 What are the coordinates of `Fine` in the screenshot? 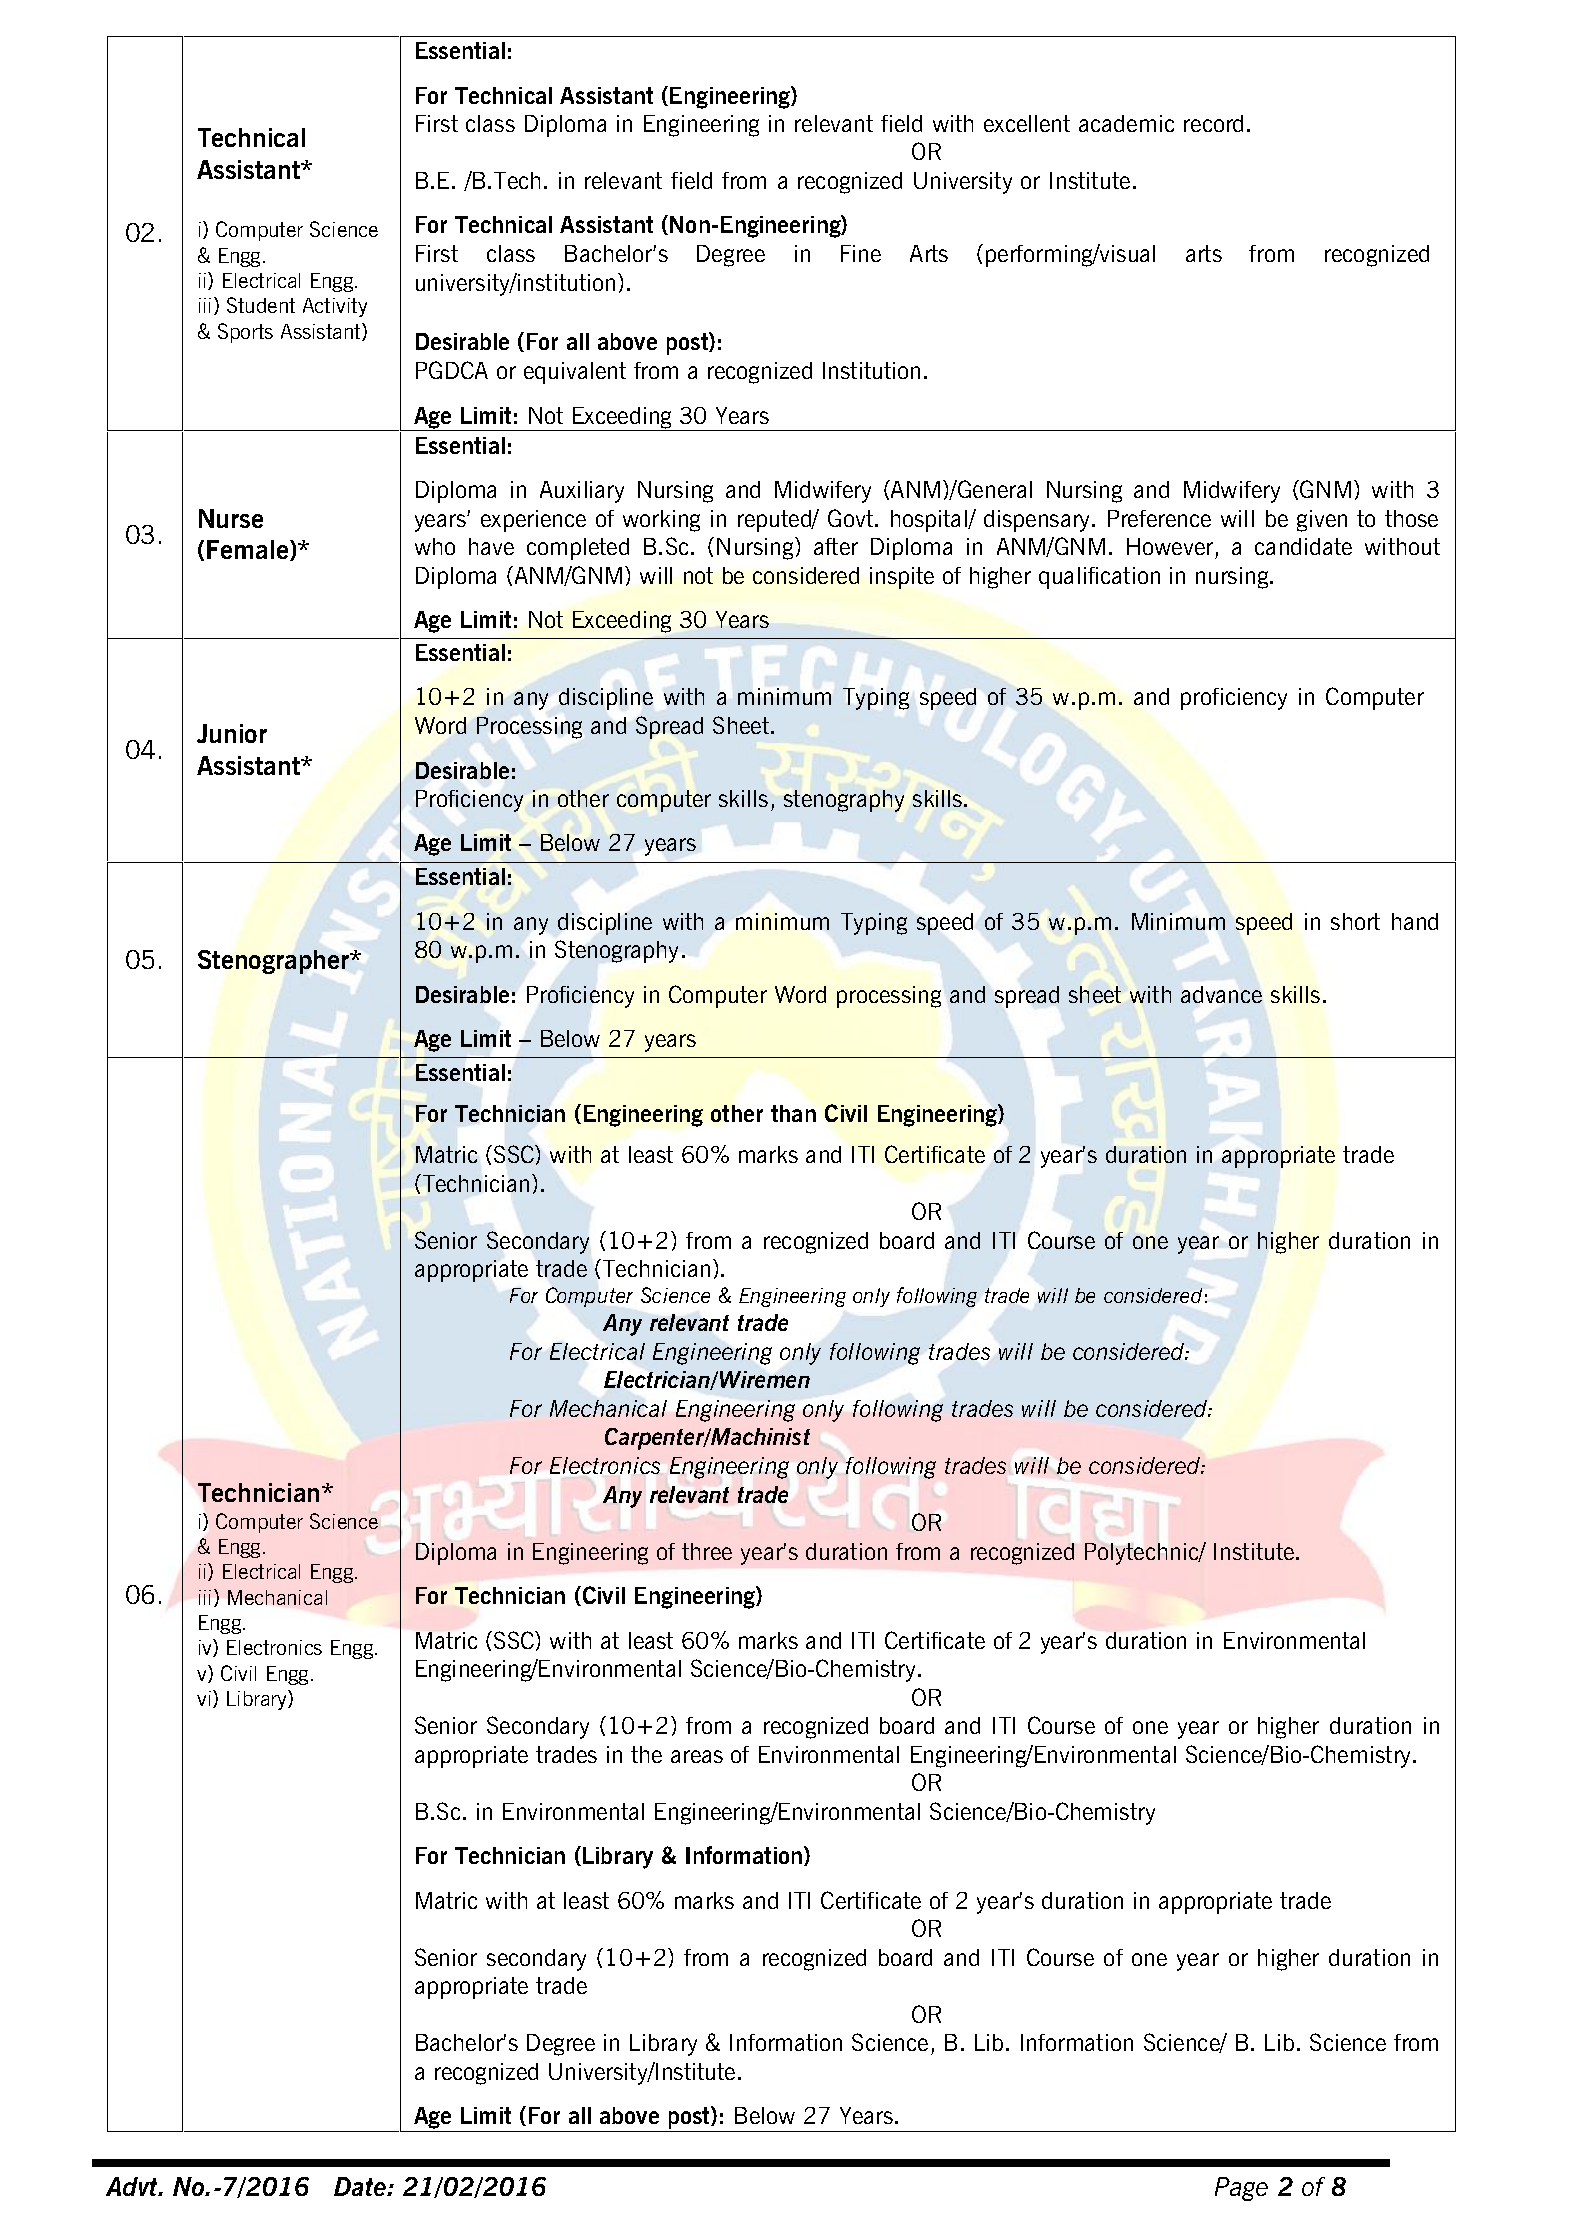 It's located at (861, 253).
